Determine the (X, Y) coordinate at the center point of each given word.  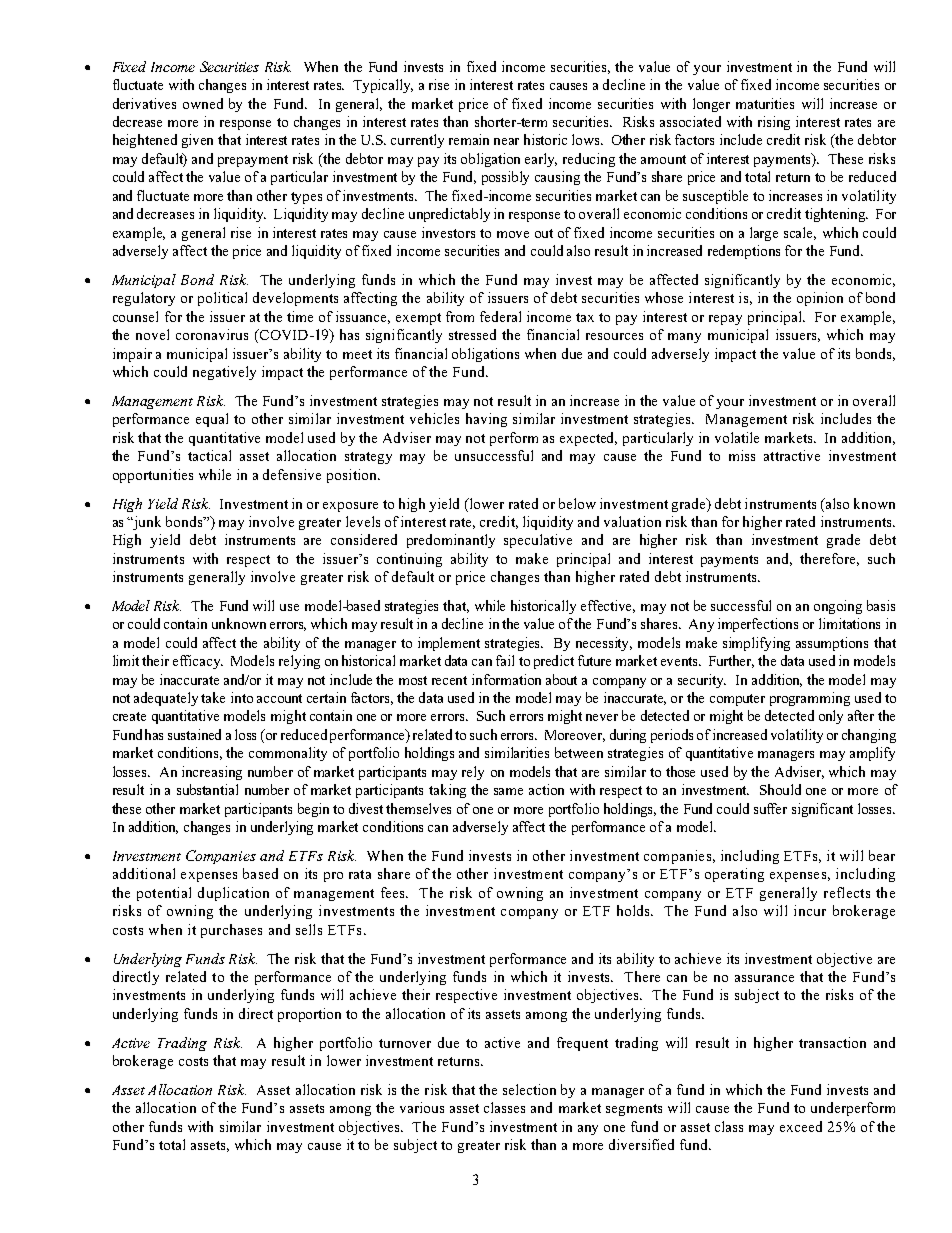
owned (203, 103)
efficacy (198, 662)
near (506, 141)
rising (774, 123)
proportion (309, 1015)
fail (505, 660)
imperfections (758, 625)
